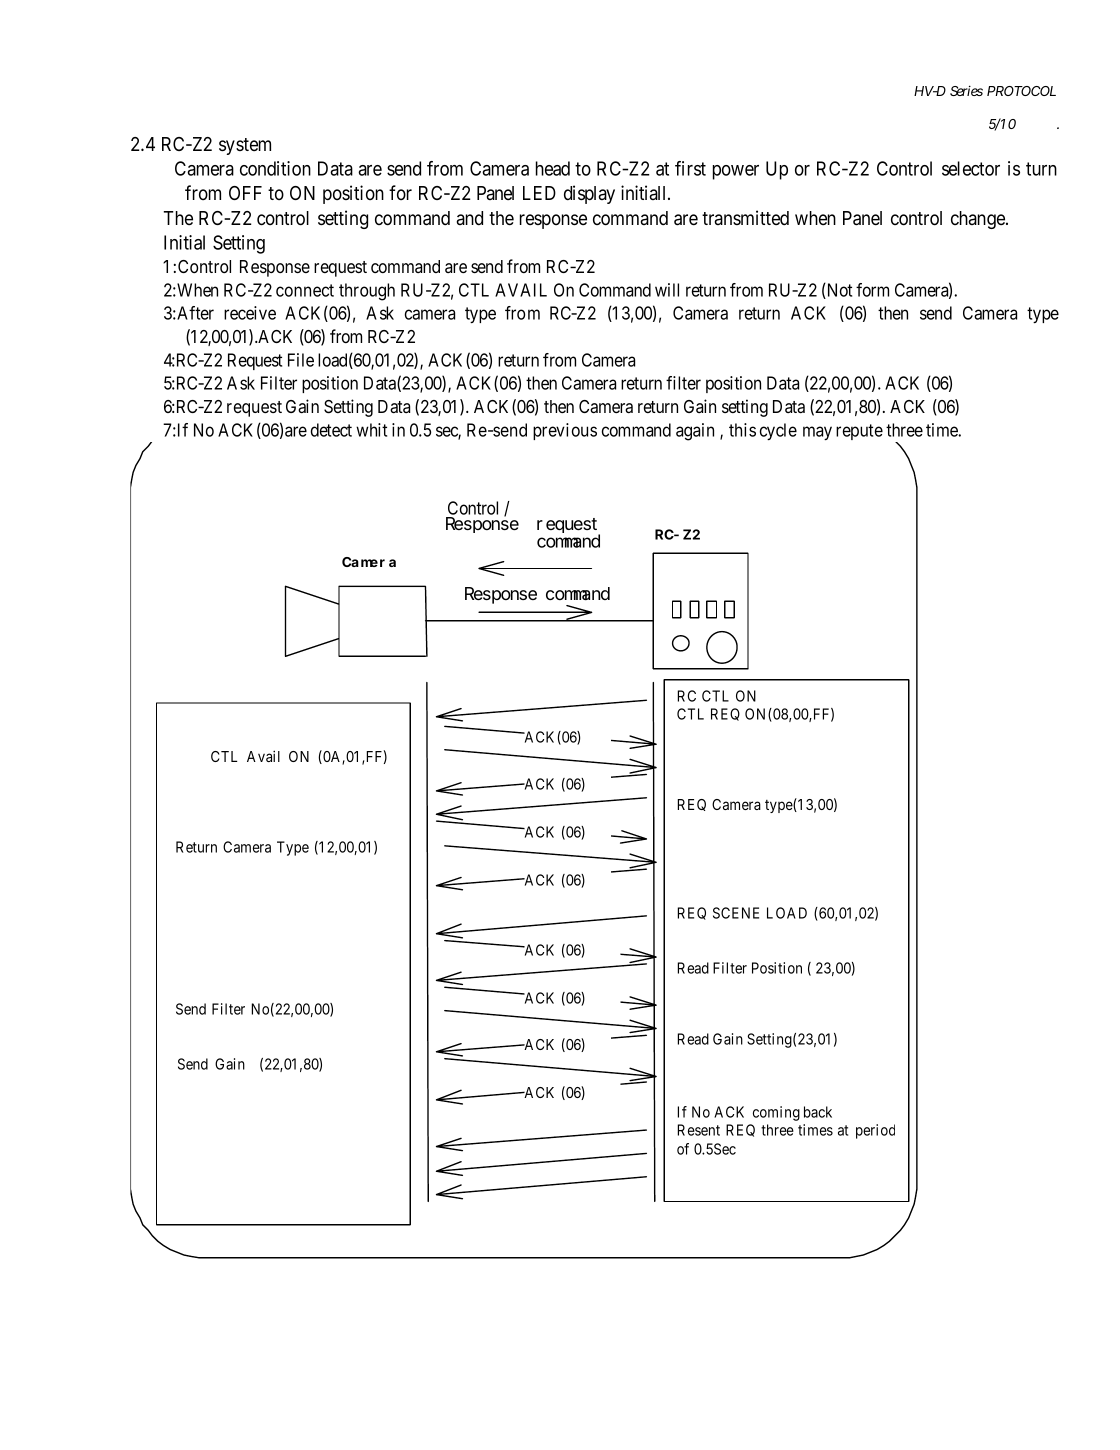 The width and height of the screenshot is (1120, 1450). What do you see at coordinates (690, 168) in the screenshot?
I see `first` at bounding box center [690, 168].
